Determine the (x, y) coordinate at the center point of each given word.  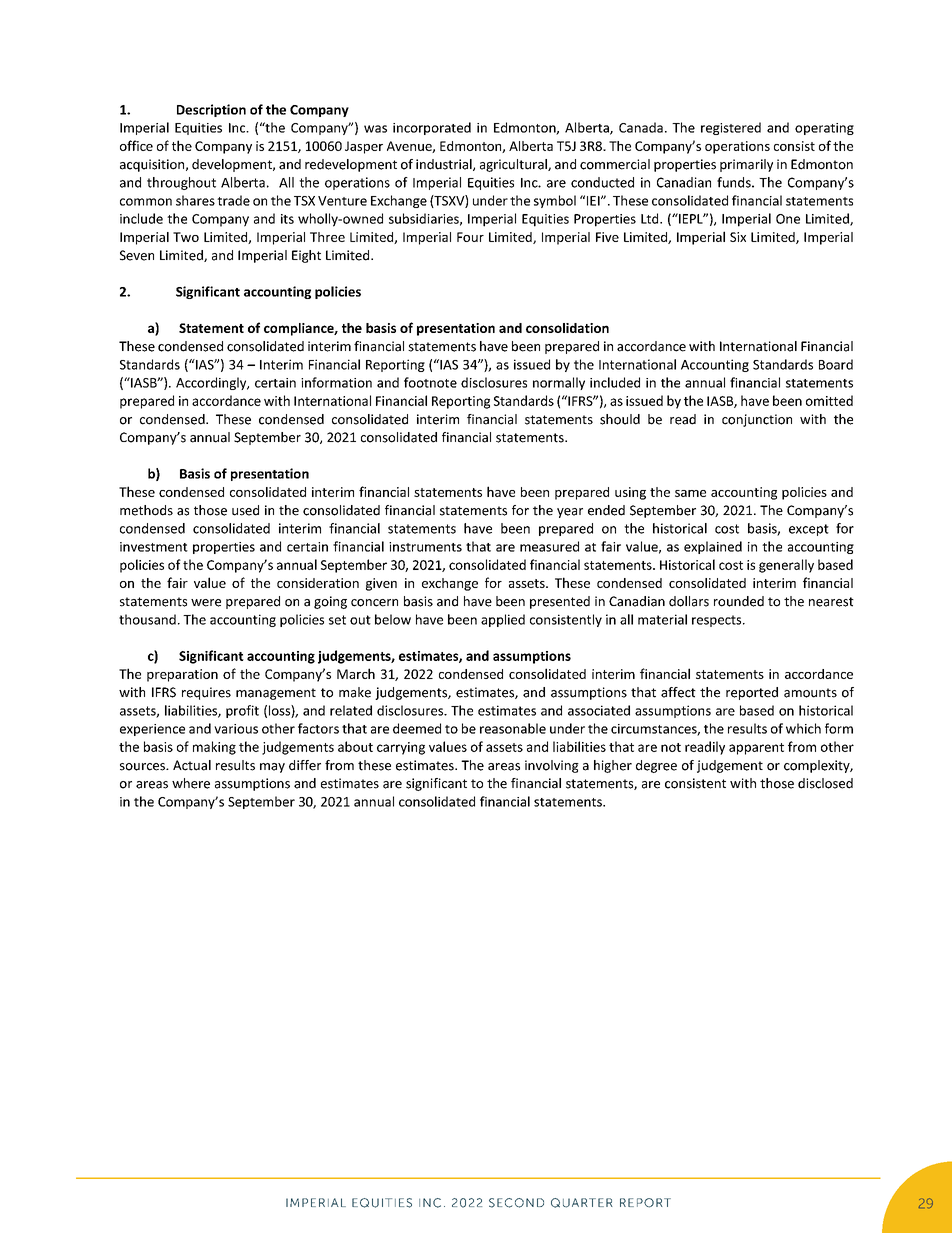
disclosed (825, 783)
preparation (182, 675)
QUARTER (582, 1203)
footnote (430, 382)
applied (503, 620)
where (191, 783)
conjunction (757, 420)
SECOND (516, 1203)
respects (718, 621)
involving (552, 766)
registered (731, 128)
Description (211, 110)
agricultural (514, 165)
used (245, 510)
